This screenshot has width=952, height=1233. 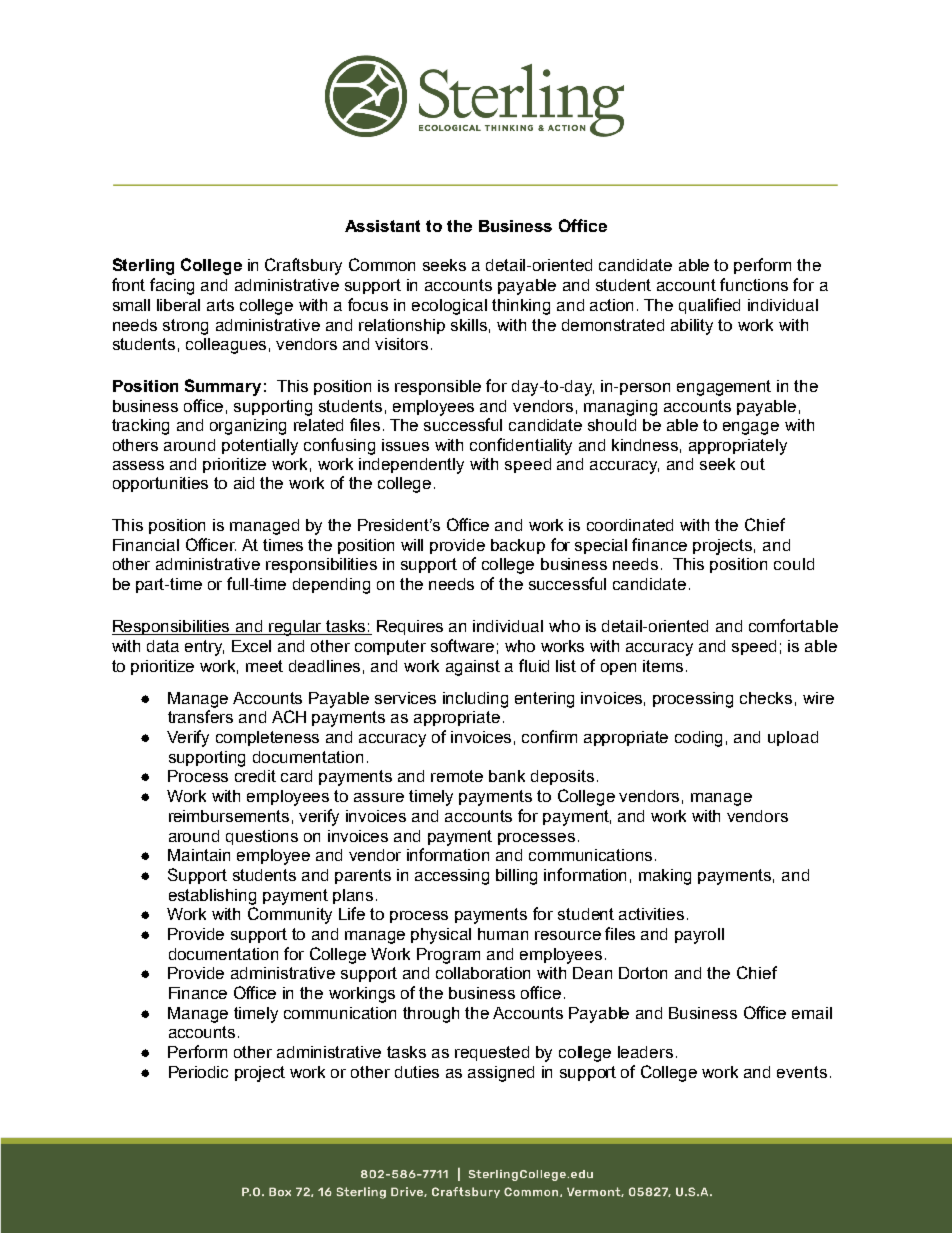 What do you see at coordinates (199, 855) in the screenshot?
I see `Maintain` at bounding box center [199, 855].
